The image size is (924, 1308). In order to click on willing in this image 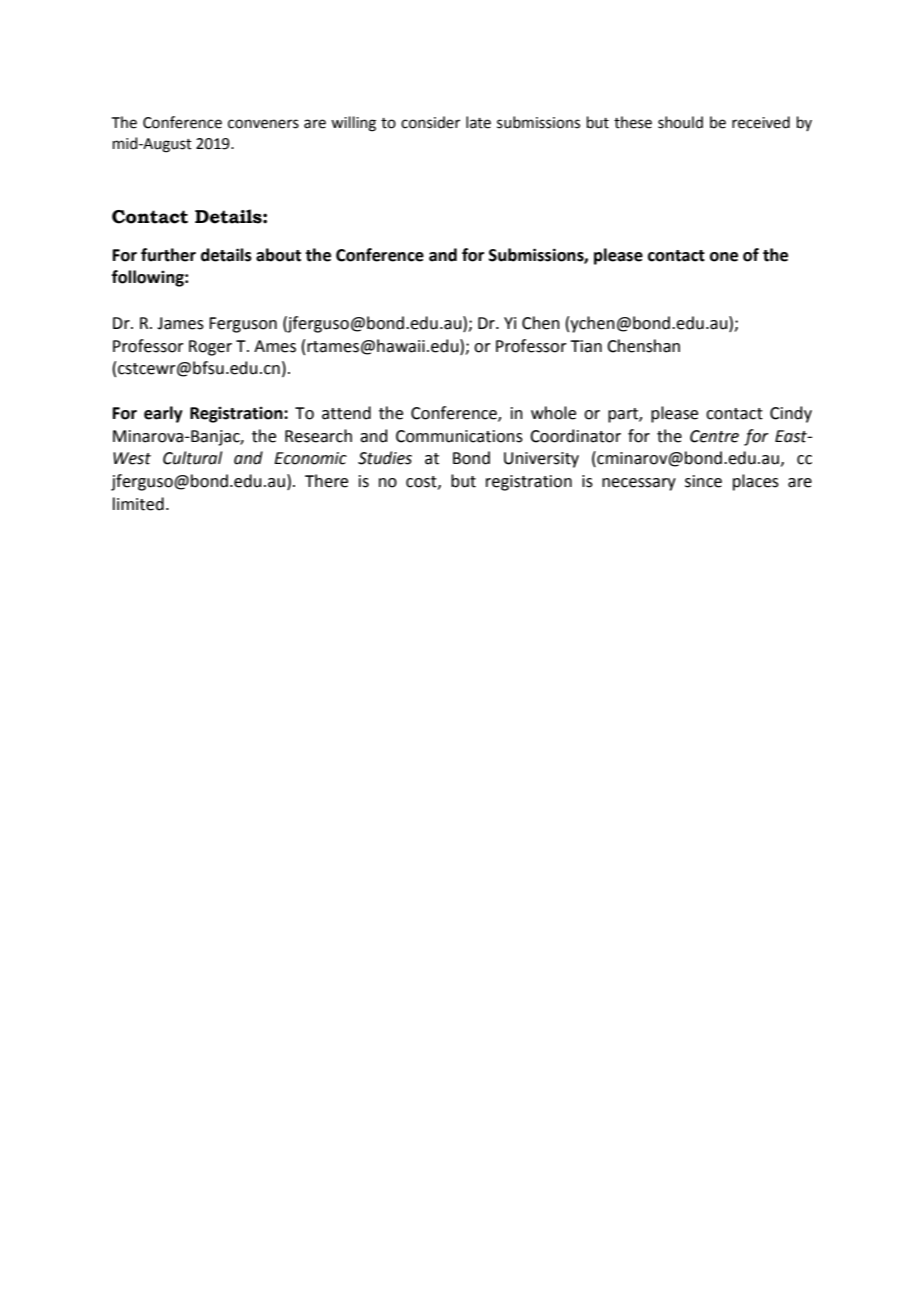, I will do `click(353, 124)`.
